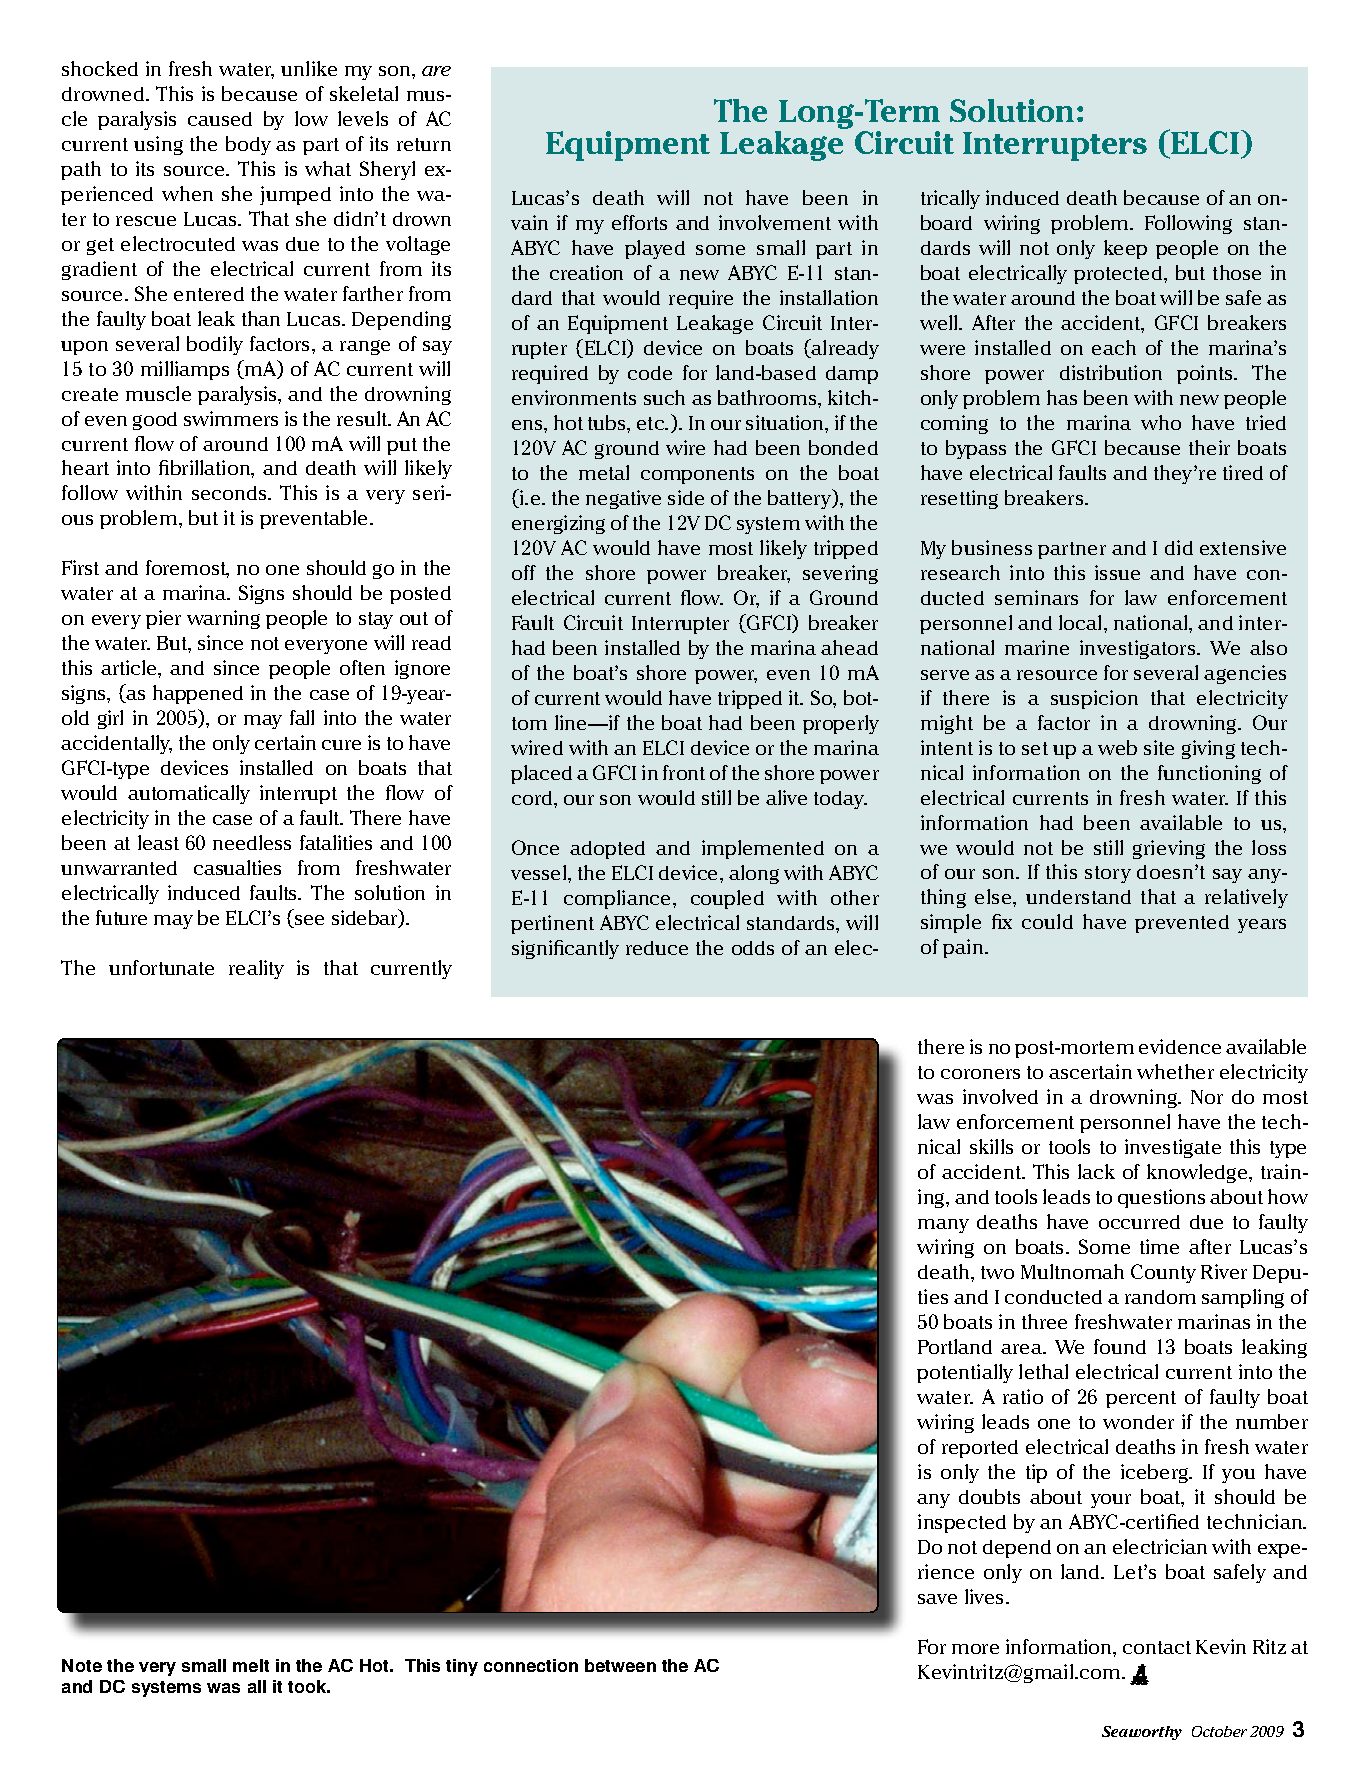 The height and width of the page is (1778, 1369). What do you see at coordinates (251, 1665) in the page?
I see `melt` at bounding box center [251, 1665].
